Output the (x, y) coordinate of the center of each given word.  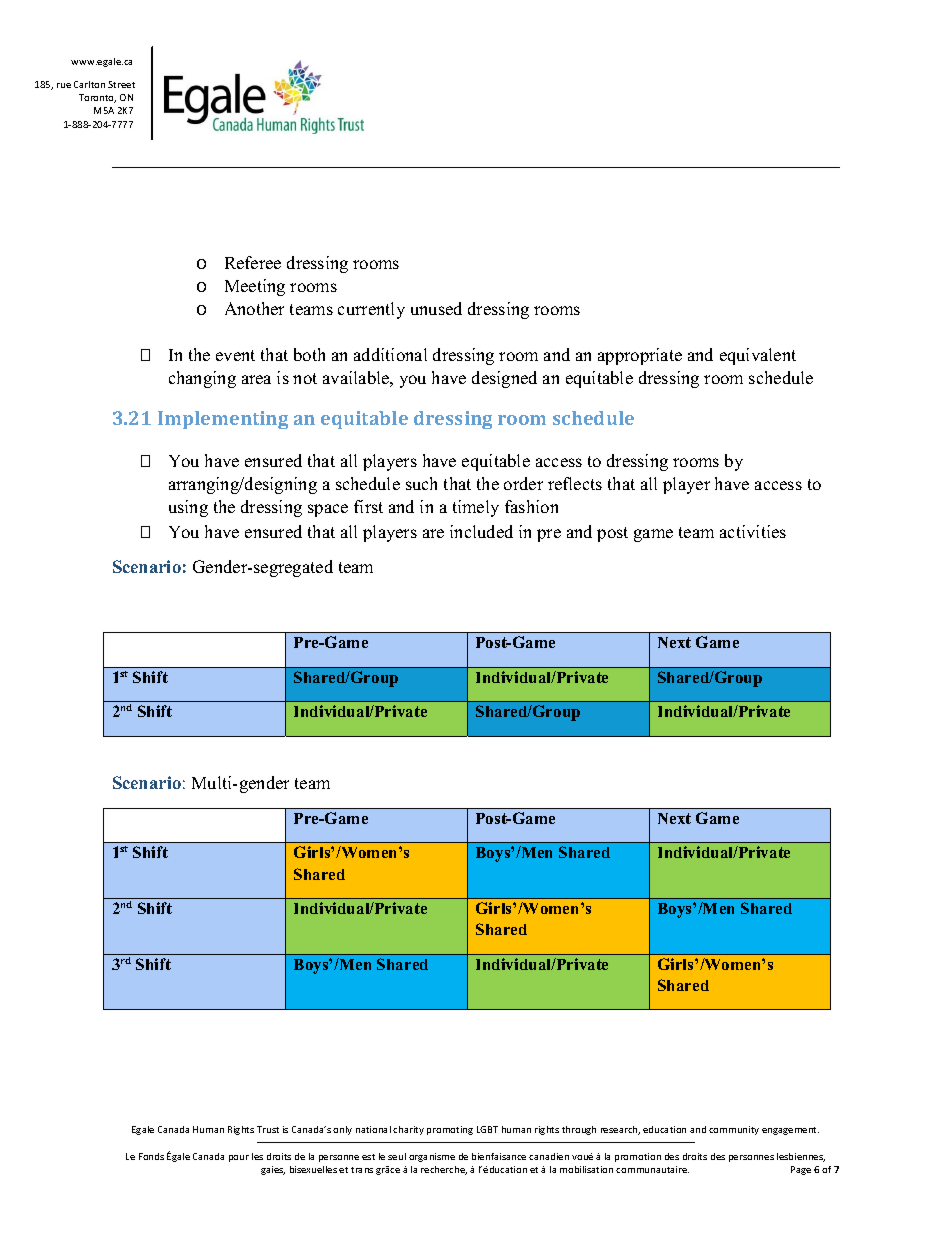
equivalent (758, 356)
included (481, 531)
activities (753, 531)
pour (239, 1158)
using (188, 508)
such (421, 483)
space (328, 510)
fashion (531, 506)
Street (121, 84)
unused (436, 308)
